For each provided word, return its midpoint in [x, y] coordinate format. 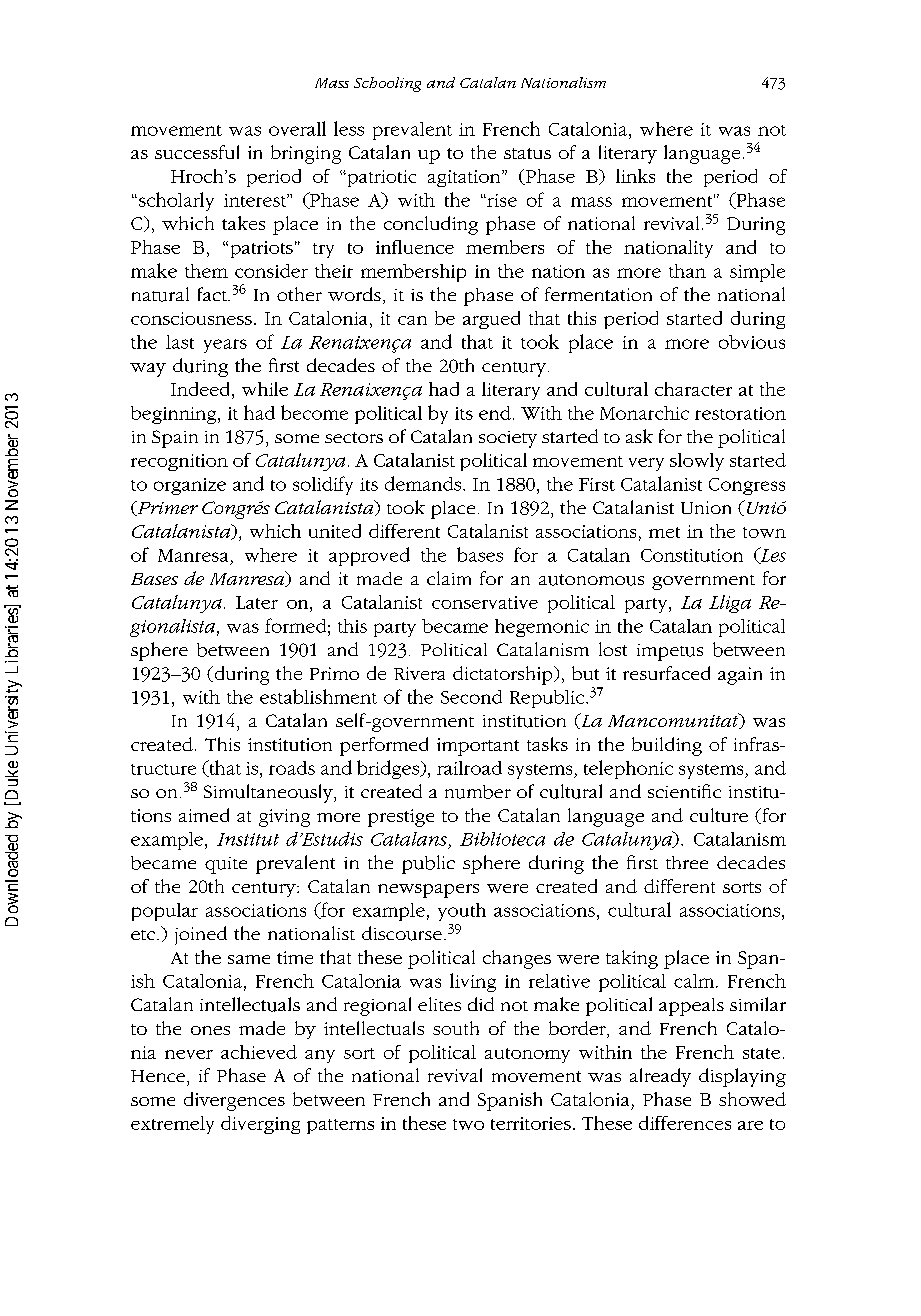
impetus [670, 652]
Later [257, 602]
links [635, 176]
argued [491, 320]
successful [197, 152]
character [693, 389]
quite [226, 865]
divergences [234, 1101]
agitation [465, 178]
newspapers [428, 891]
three [687, 862]
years [225, 346]
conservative [485, 602]
